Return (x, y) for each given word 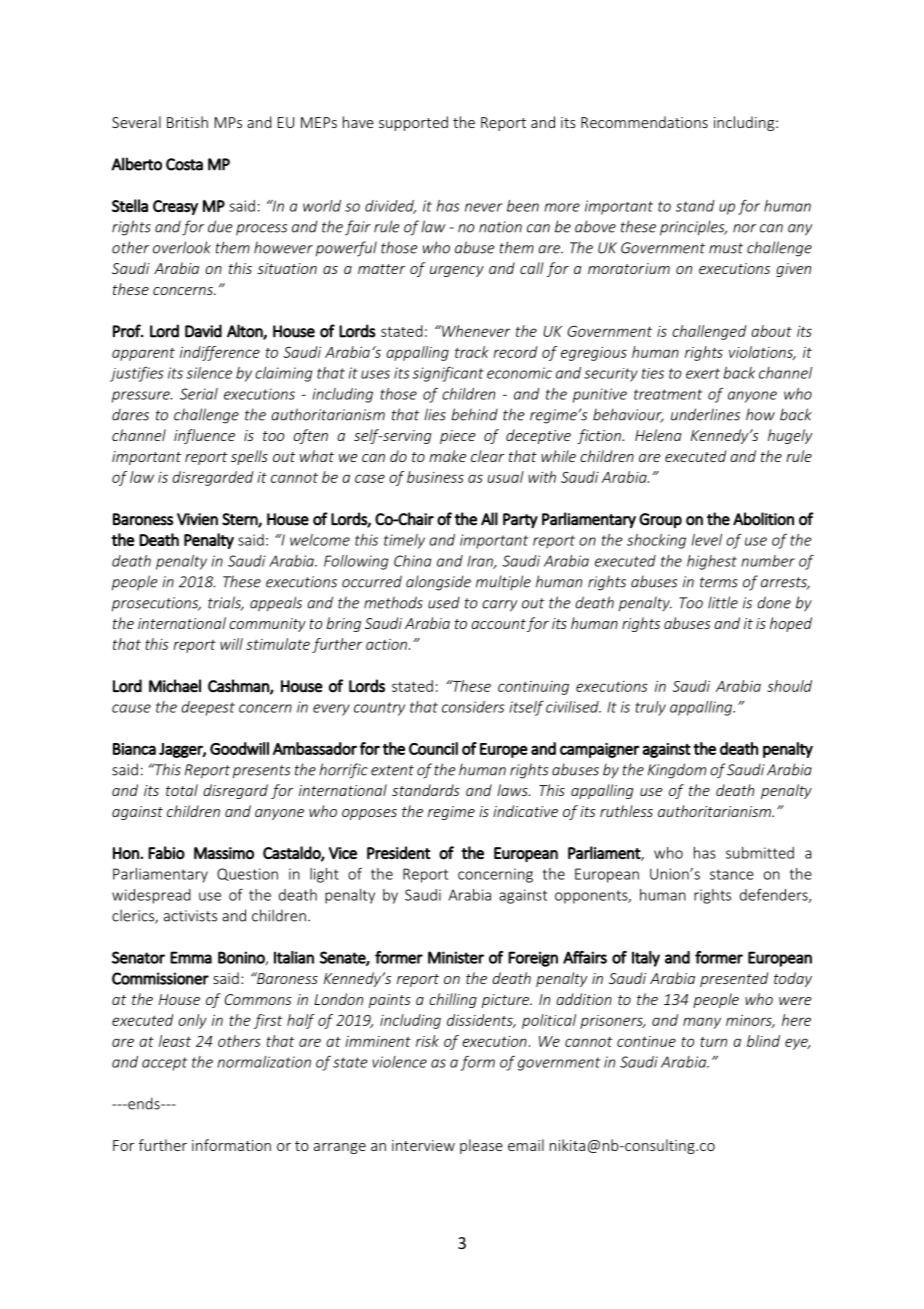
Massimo (224, 853)
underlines (705, 414)
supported (413, 123)
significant (448, 374)
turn (713, 1042)
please (481, 1146)
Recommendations (644, 122)
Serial (199, 394)
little (723, 602)
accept (164, 1064)
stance (732, 874)
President (398, 853)
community (267, 625)
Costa (184, 164)
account (498, 624)
